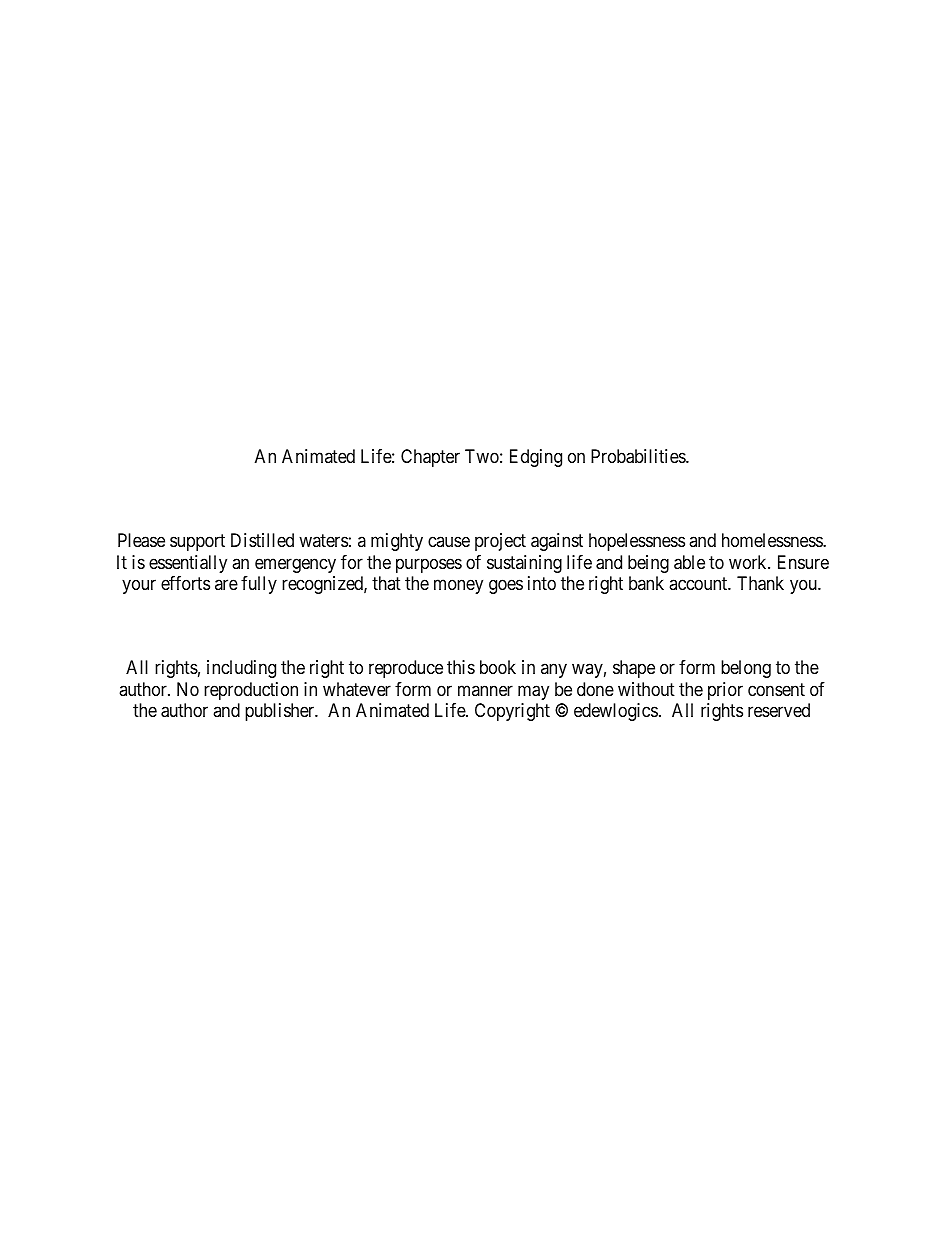 The width and height of the page is (952, 1233). What do you see at coordinates (639, 456) in the page?
I see `Probabilities` at bounding box center [639, 456].
